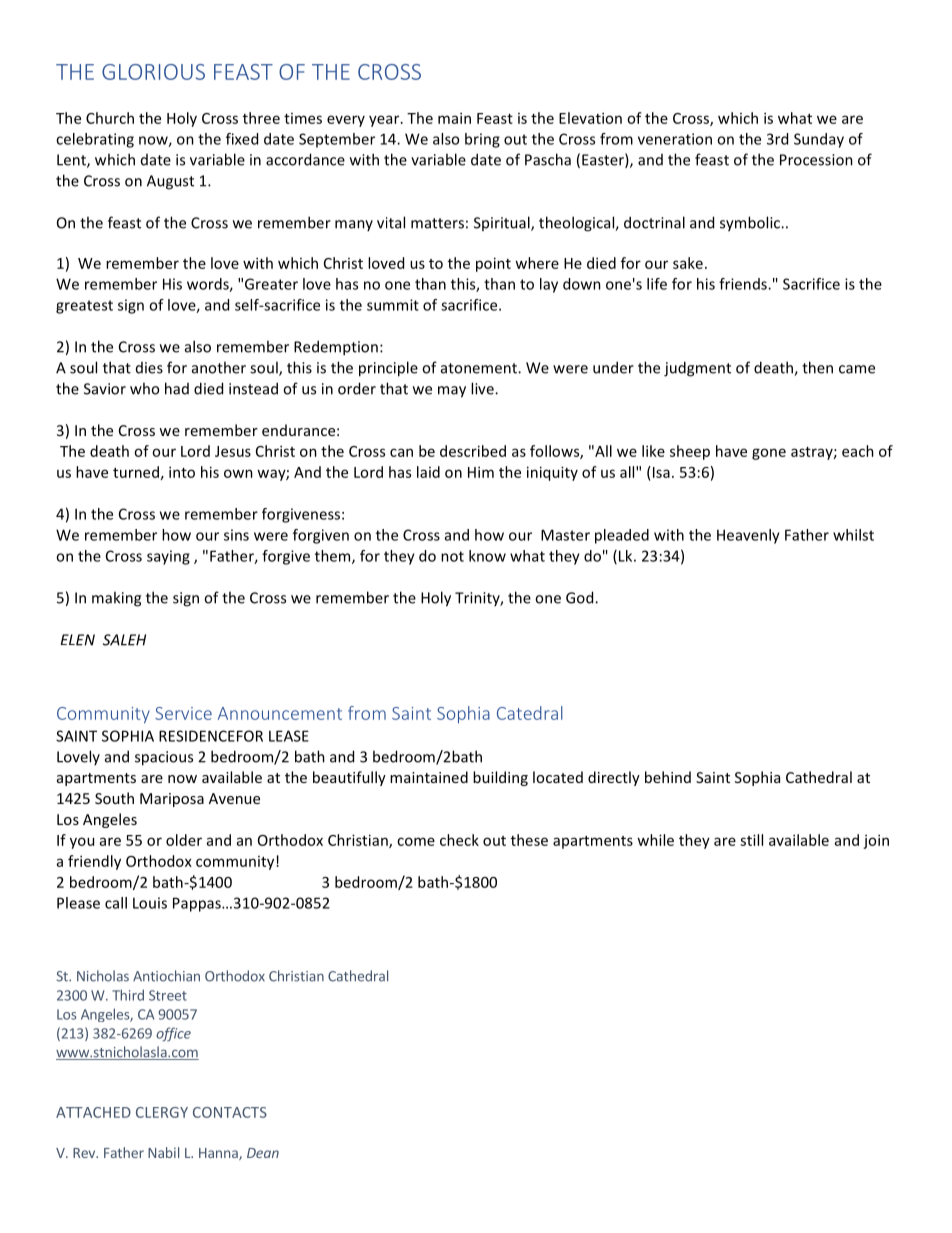 The image size is (952, 1233). I want to click on Sunday, so click(819, 140).
